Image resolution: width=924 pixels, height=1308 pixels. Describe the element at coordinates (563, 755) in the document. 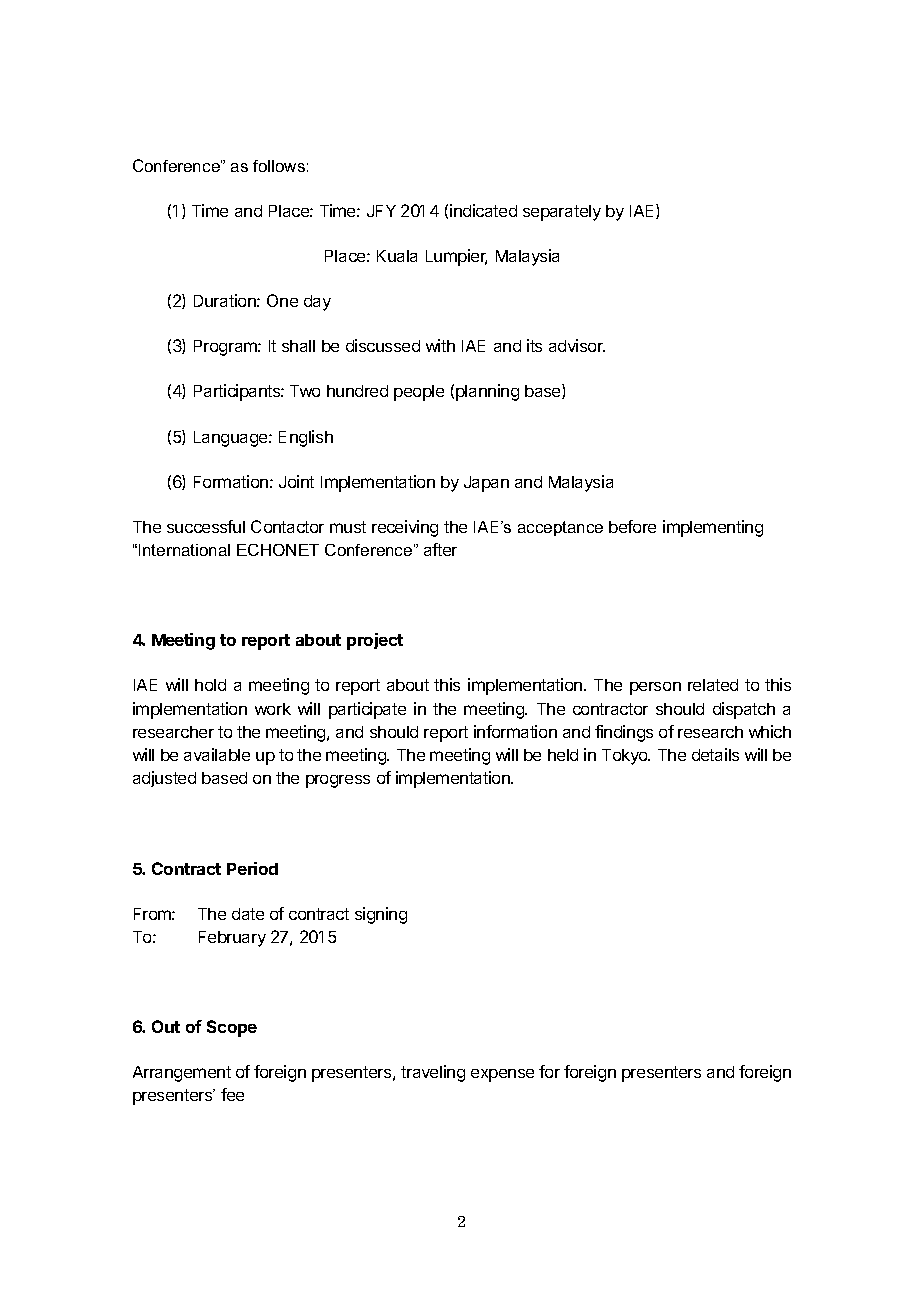

I see `held` at that location.
